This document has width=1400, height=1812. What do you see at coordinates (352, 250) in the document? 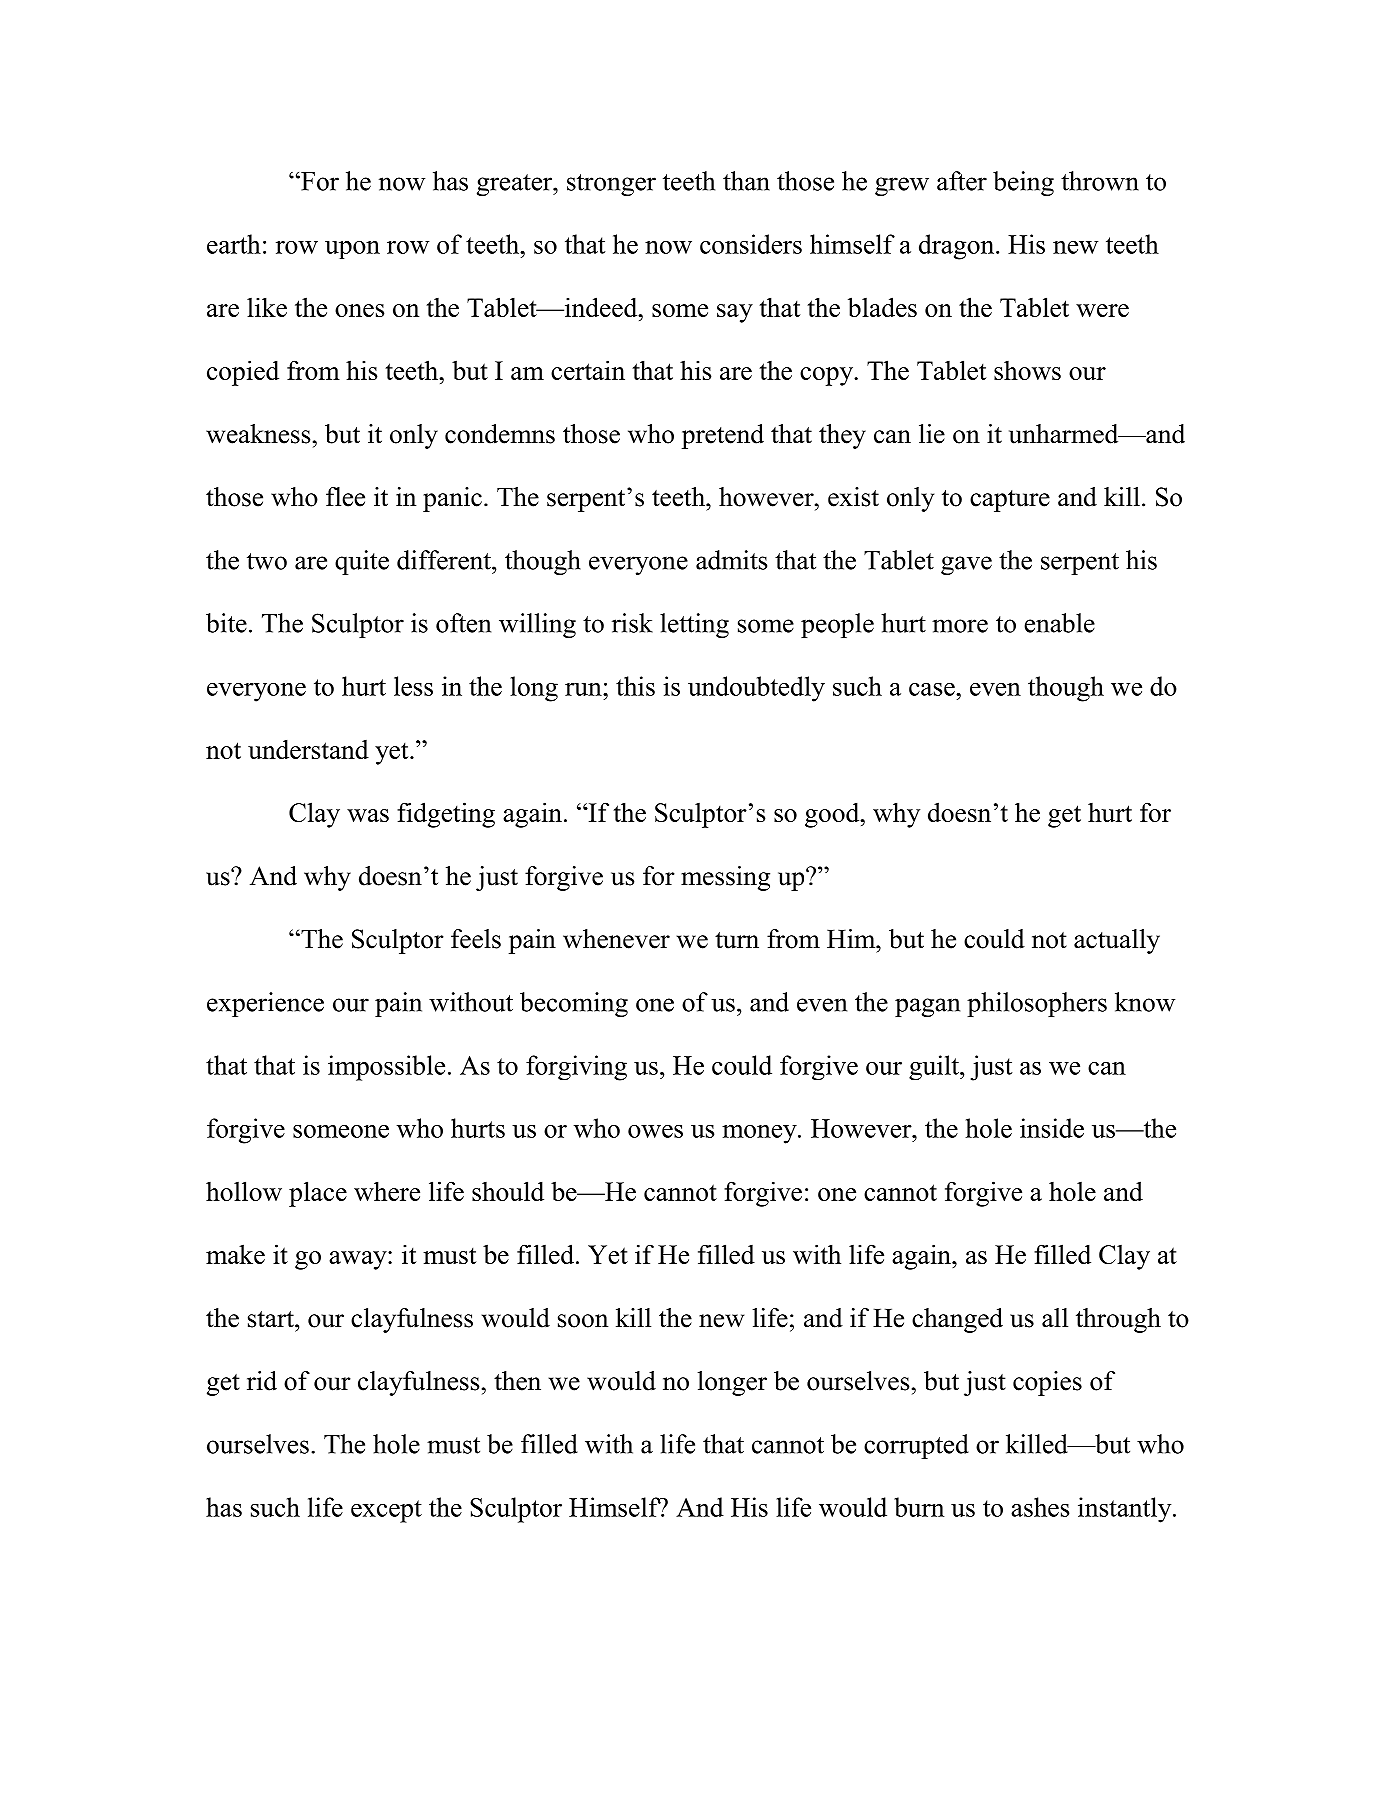
I see `upon` at bounding box center [352, 250].
